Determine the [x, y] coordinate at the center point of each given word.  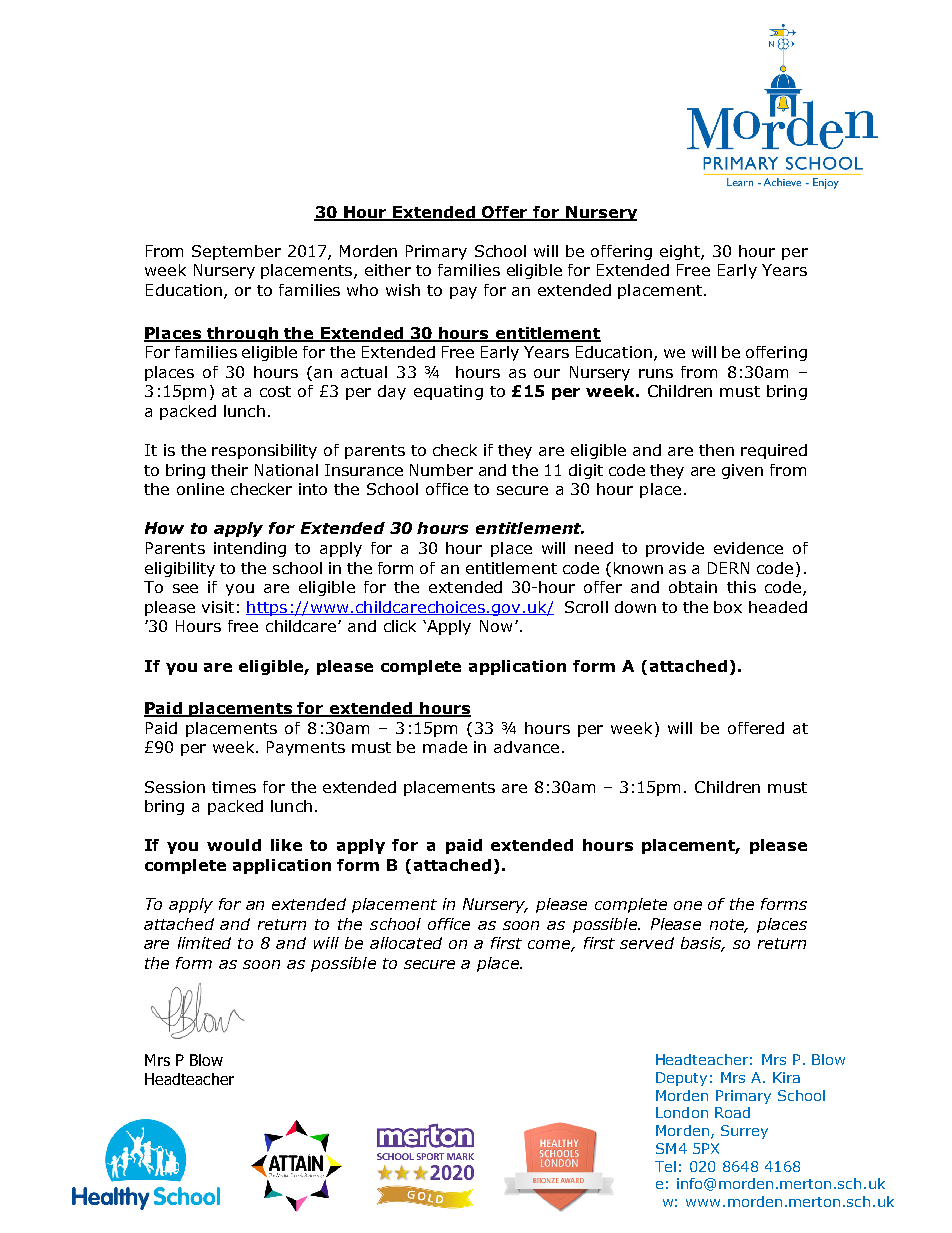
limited [204, 943]
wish [403, 290]
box [728, 607]
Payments [306, 748]
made [445, 747]
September [236, 252]
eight [681, 252]
